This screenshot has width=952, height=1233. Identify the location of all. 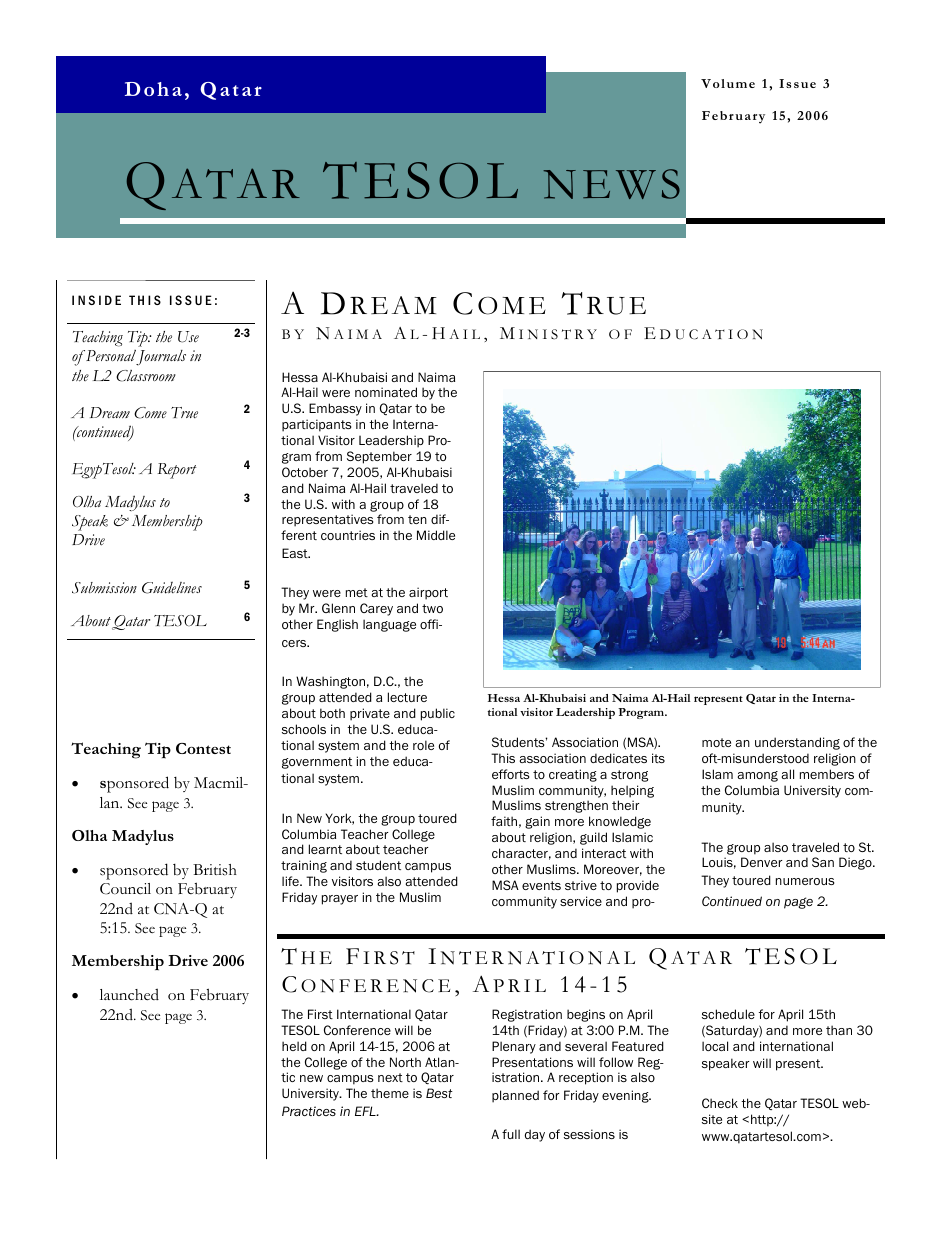
(787, 774).
